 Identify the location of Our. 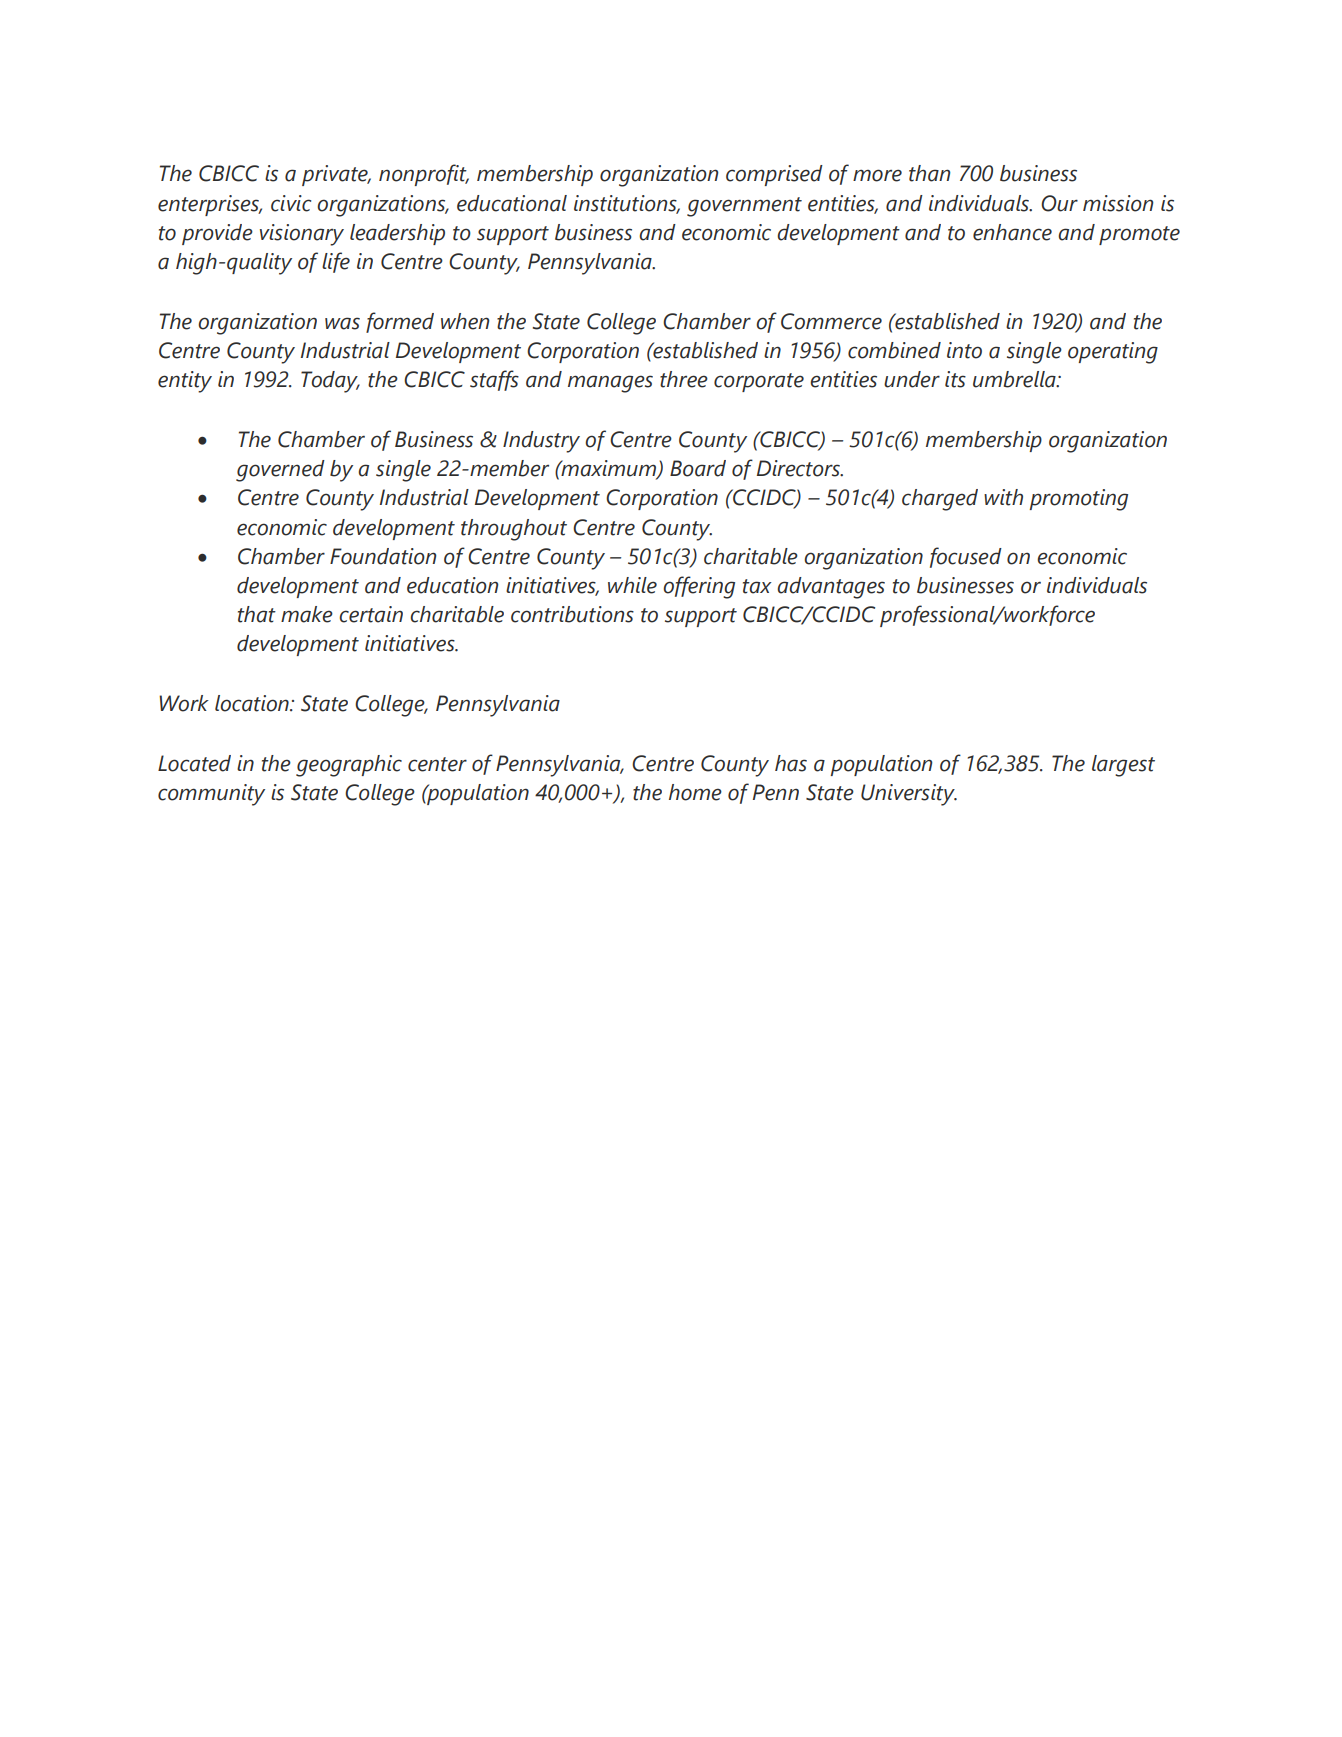
(1059, 203).
